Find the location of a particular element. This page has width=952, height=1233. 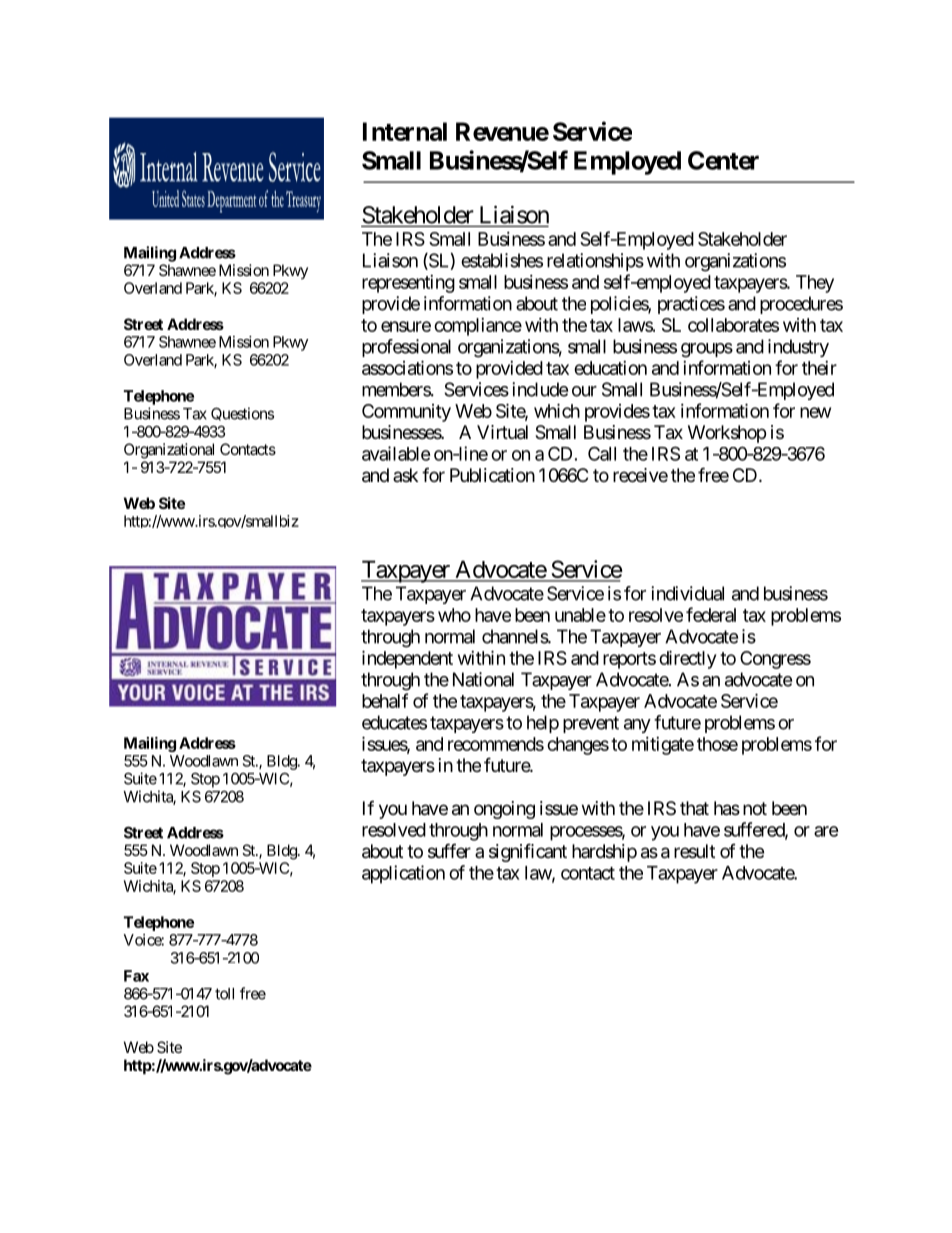

They is located at coordinates (815, 284).
